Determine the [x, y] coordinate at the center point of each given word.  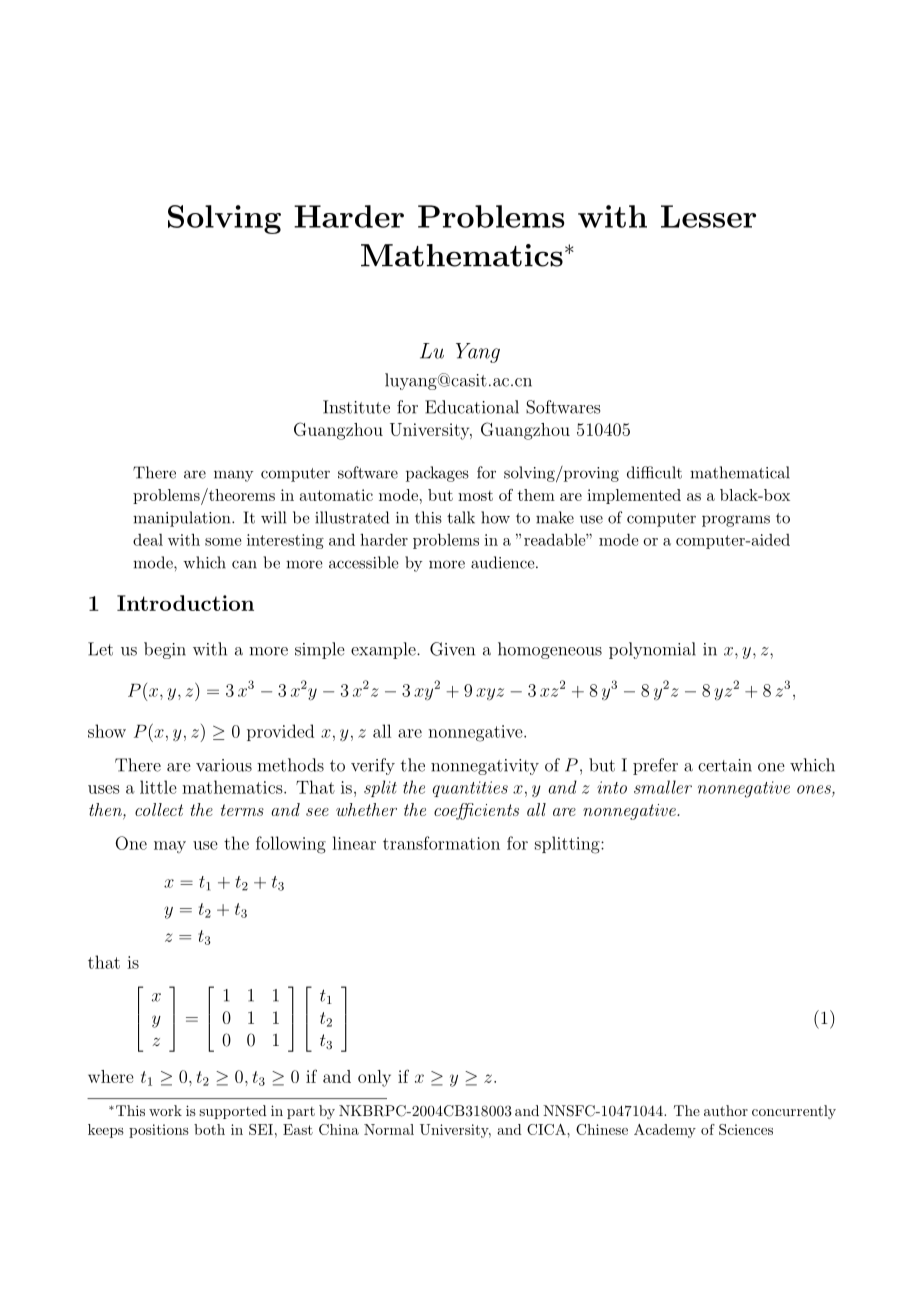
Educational [472, 407]
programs [736, 521]
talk [461, 517]
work [165, 1110]
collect [159, 809]
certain [725, 765]
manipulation [183, 519]
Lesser [708, 216]
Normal [389, 1129]
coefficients [476, 811]
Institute [356, 407]
